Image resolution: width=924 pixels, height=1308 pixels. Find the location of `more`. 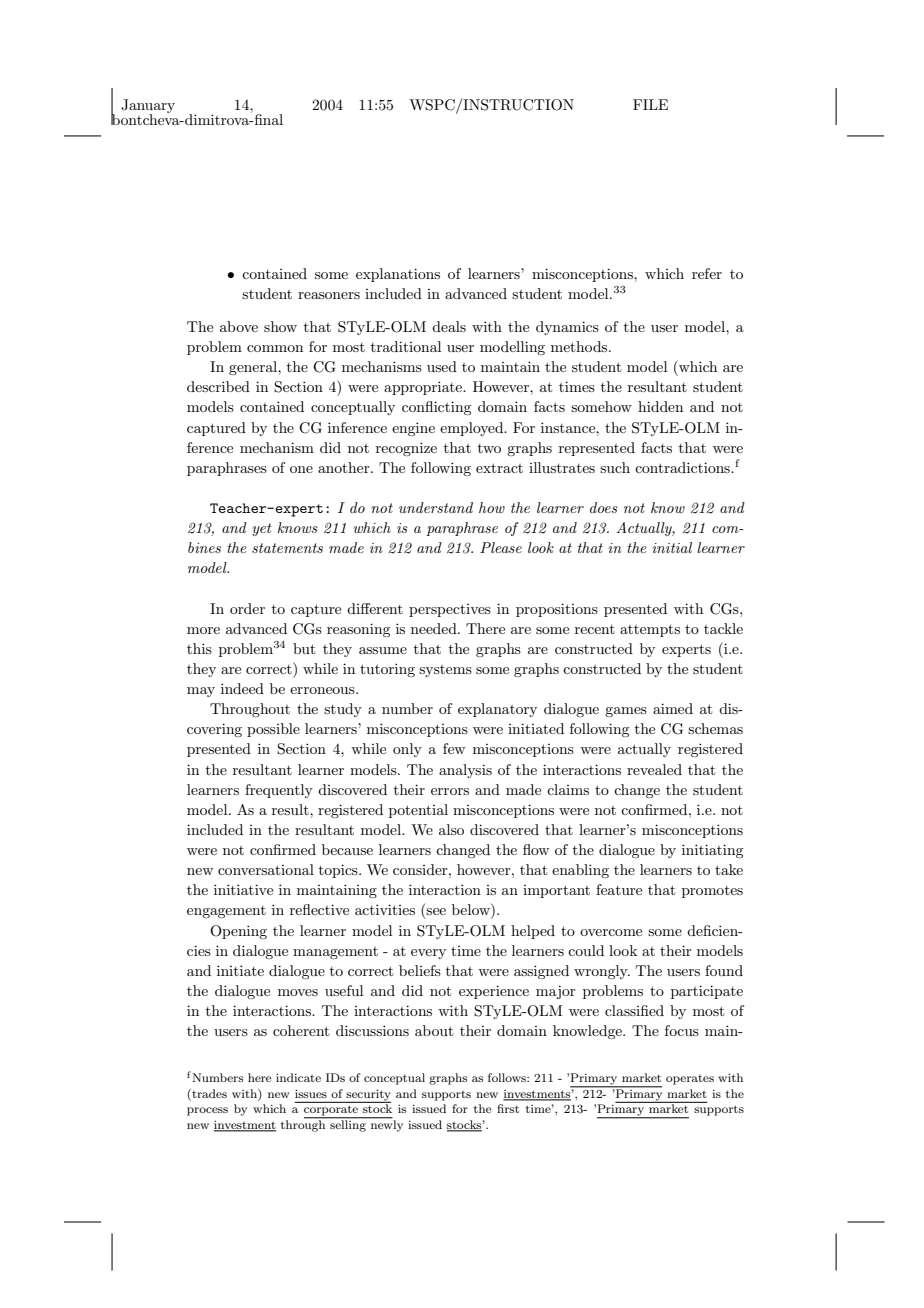

more is located at coordinates (203, 630).
